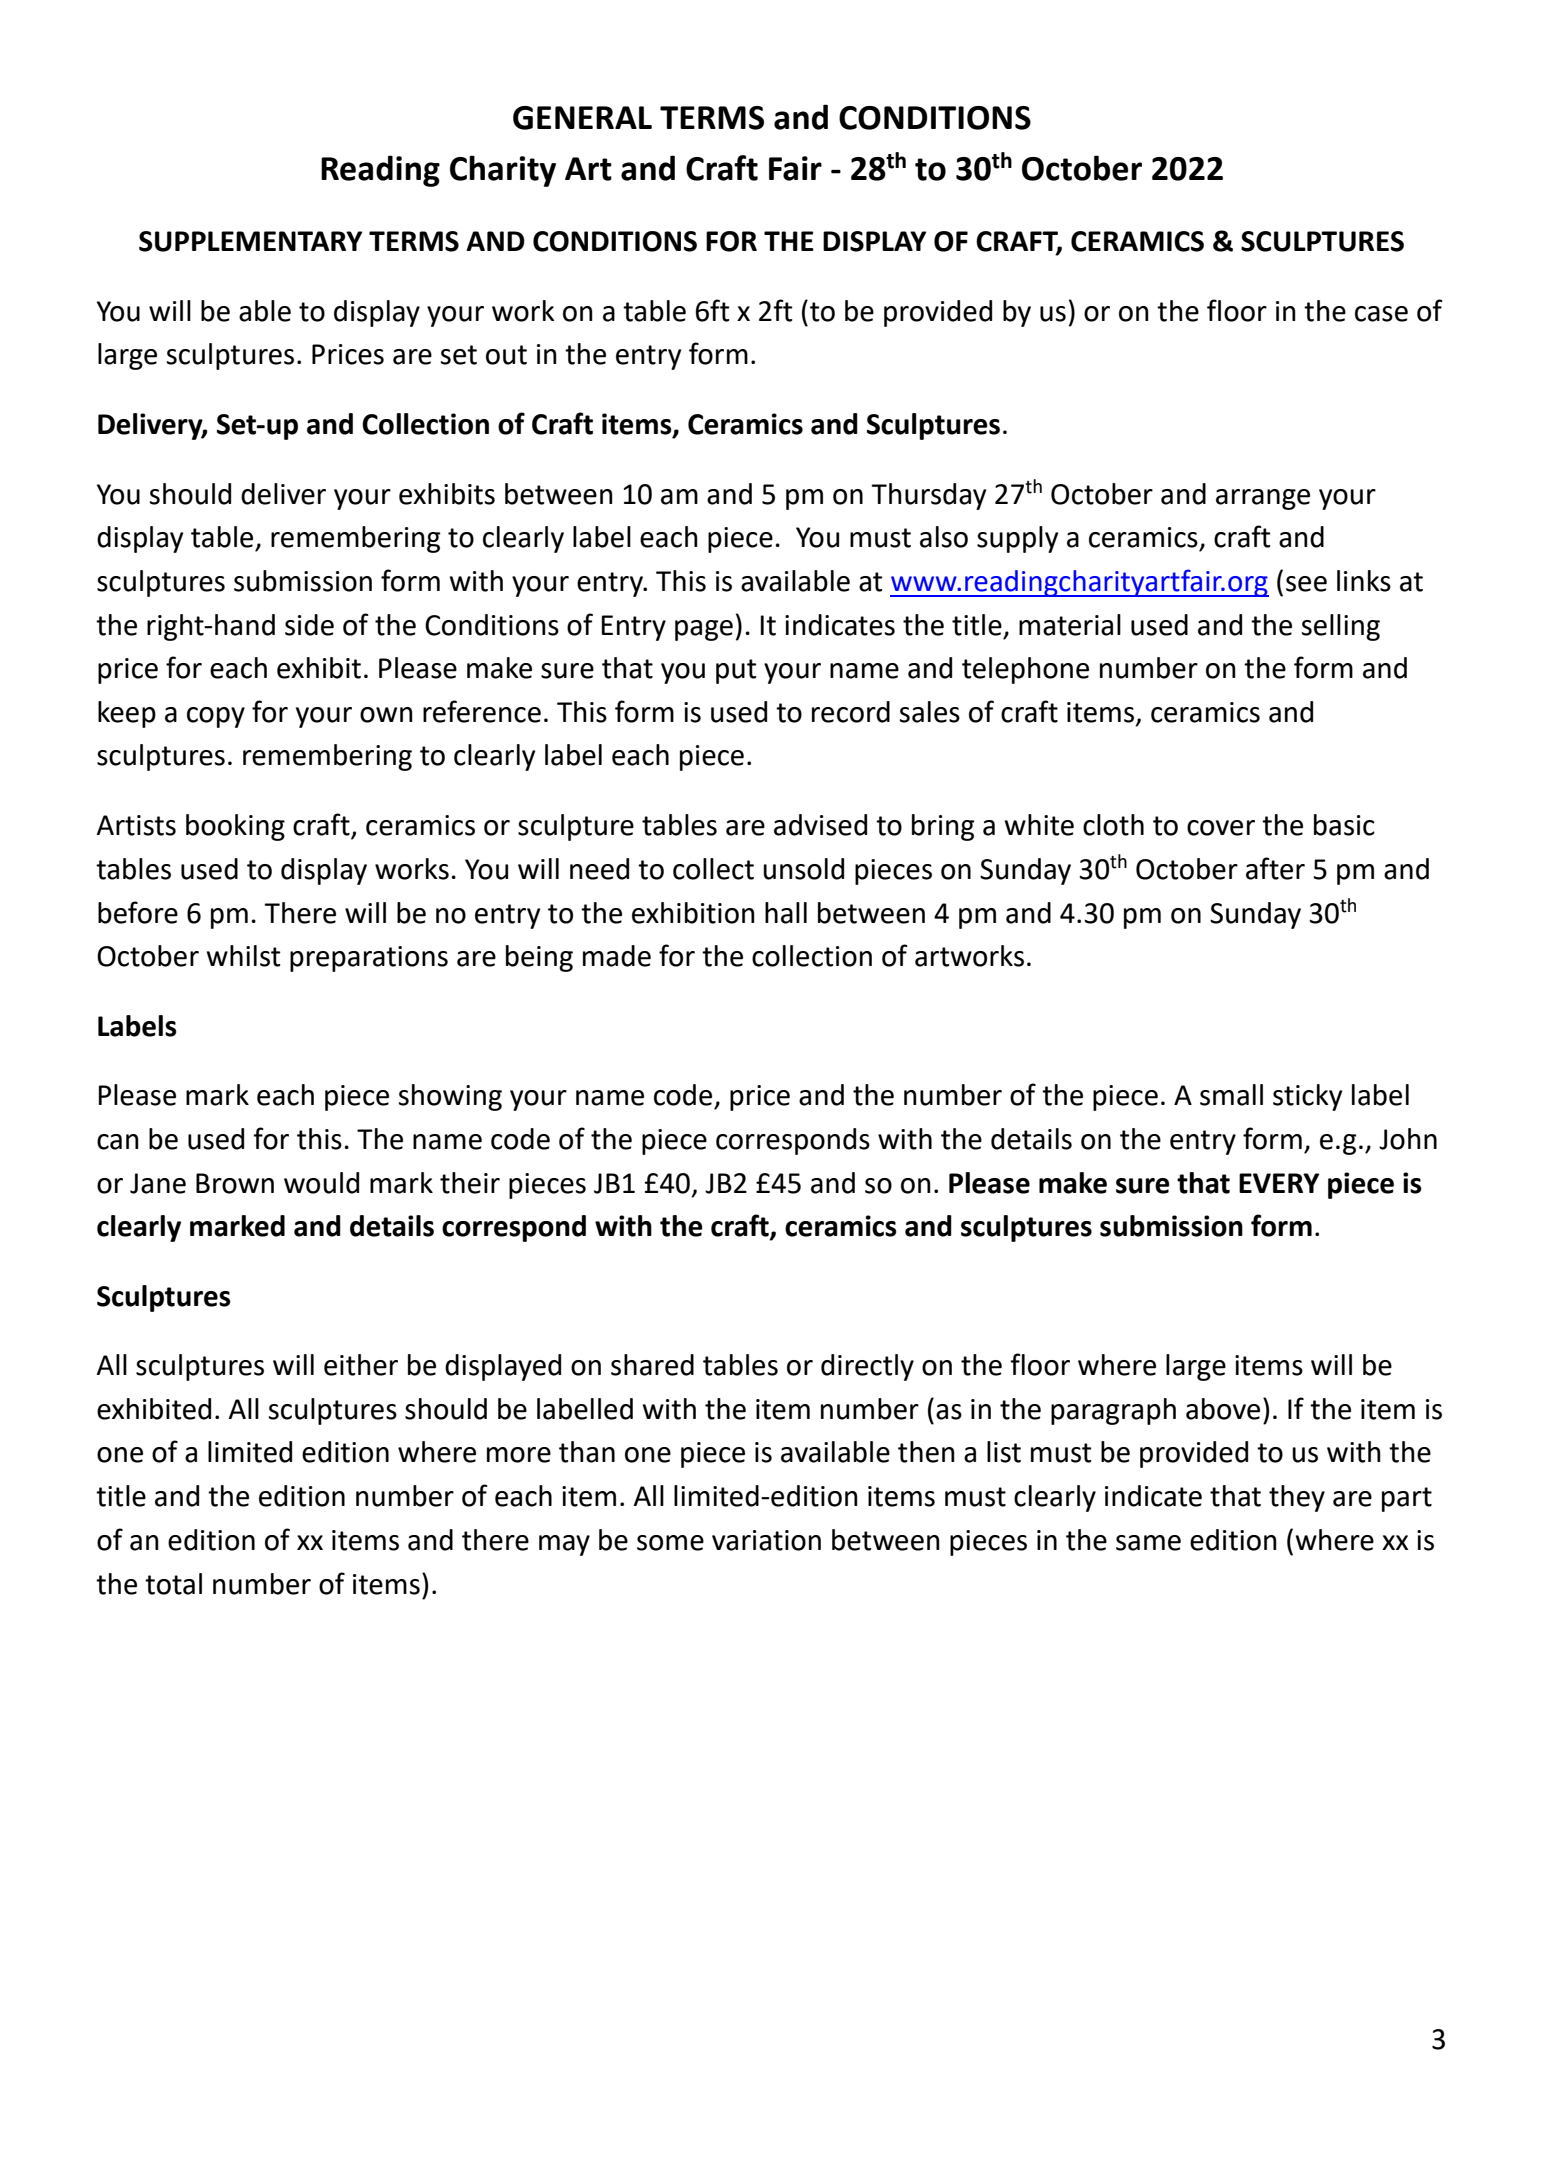 The height and width of the document is (2181, 1542). What do you see at coordinates (173, 1584) in the document?
I see `total` at bounding box center [173, 1584].
